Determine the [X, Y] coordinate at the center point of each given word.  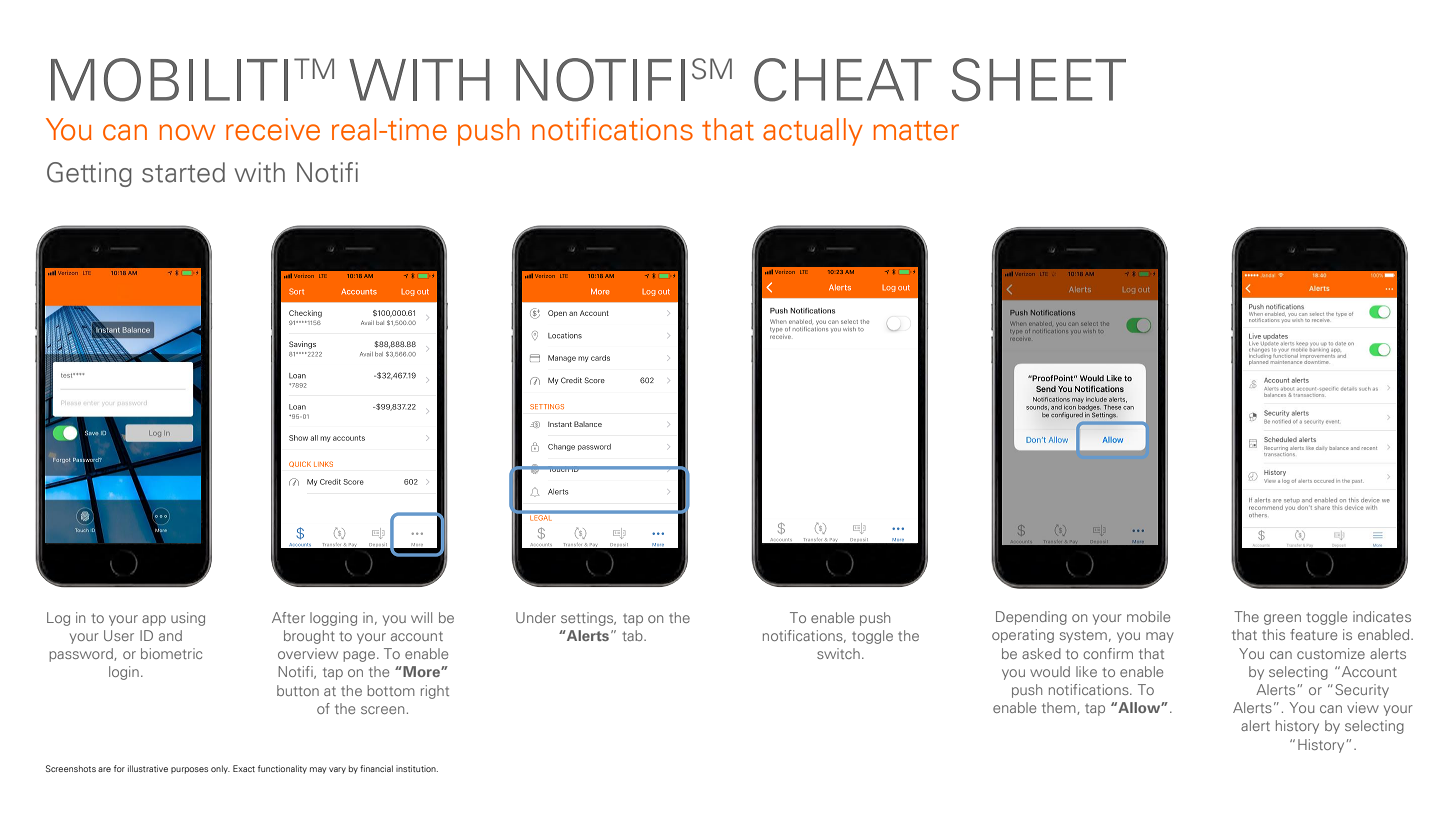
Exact [244, 768]
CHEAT [843, 80]
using [188, 619]
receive [273, 129]
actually [813, 132]
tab [633, 635]
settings [588, 619]
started [183, 172]
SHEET [1039, 80]
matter [916, 131]
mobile [1148, 616]
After [288, 617]
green [1282, 619]
